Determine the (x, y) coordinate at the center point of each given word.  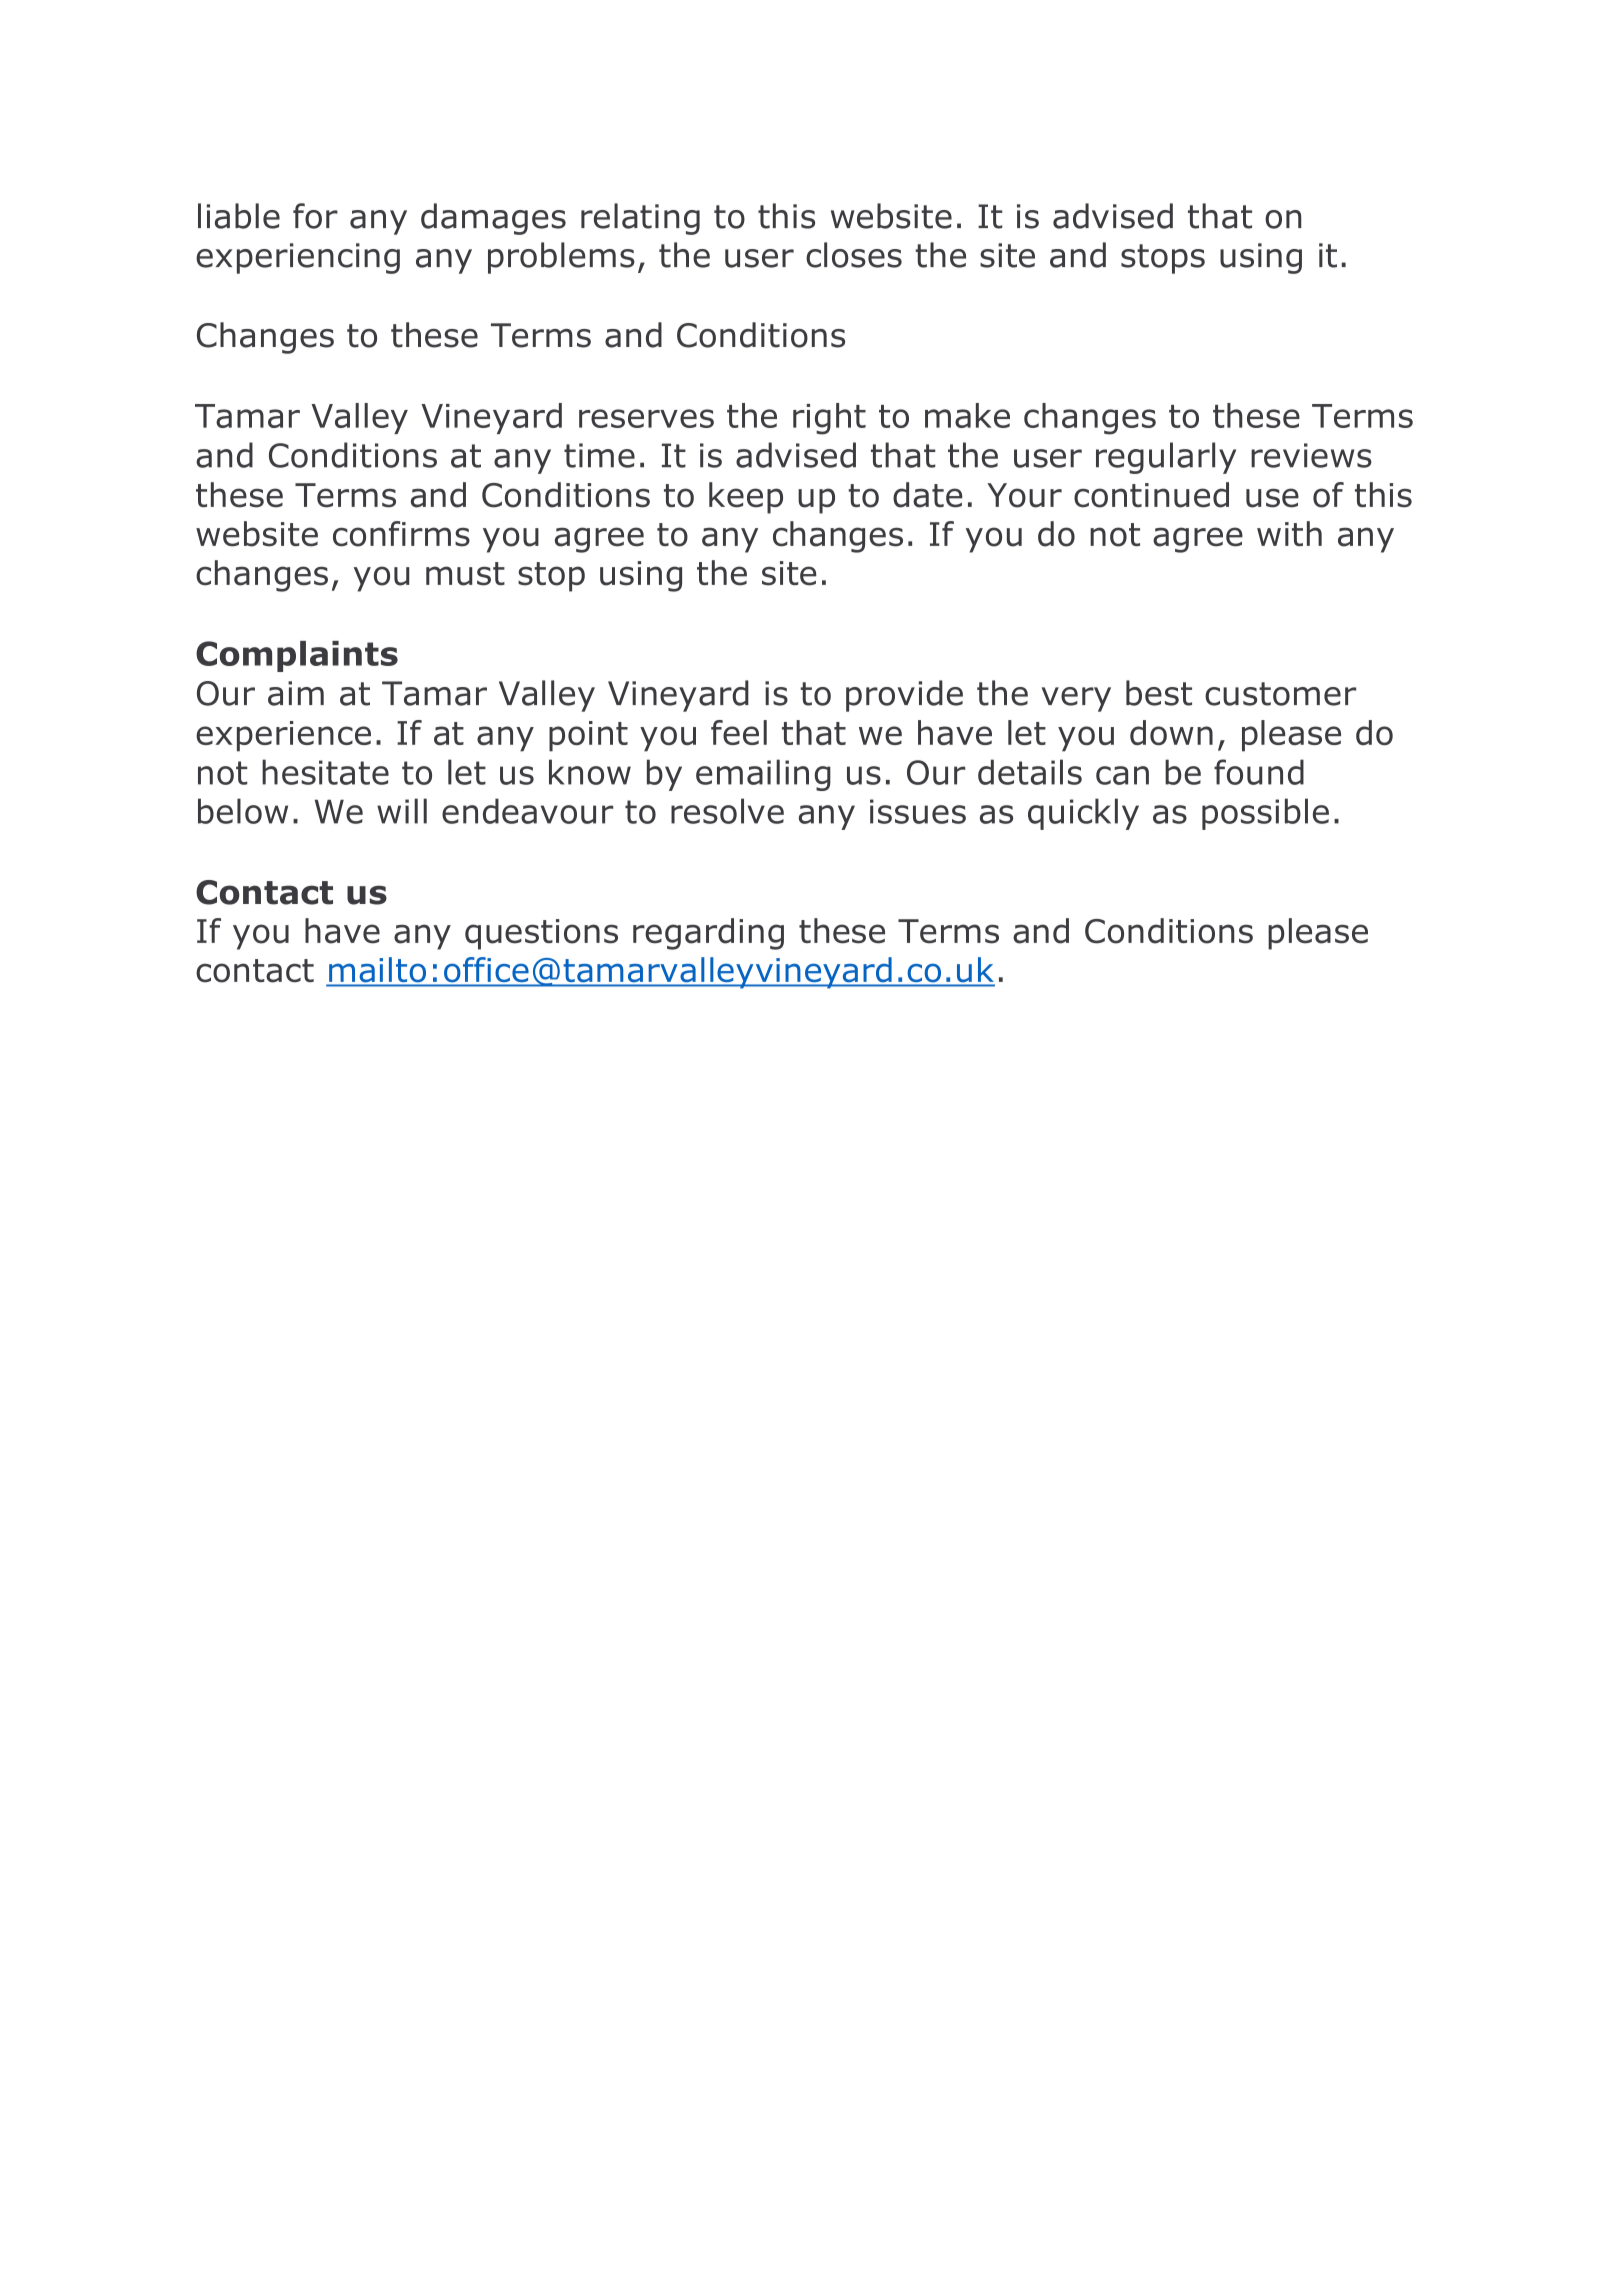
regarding (708, 934)
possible (1265, 814)
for (315, 216)
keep (746, 498)
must (465, 574)
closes (854, 255)
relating (640, 219)
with (1289, 533)
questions (541, 934)
